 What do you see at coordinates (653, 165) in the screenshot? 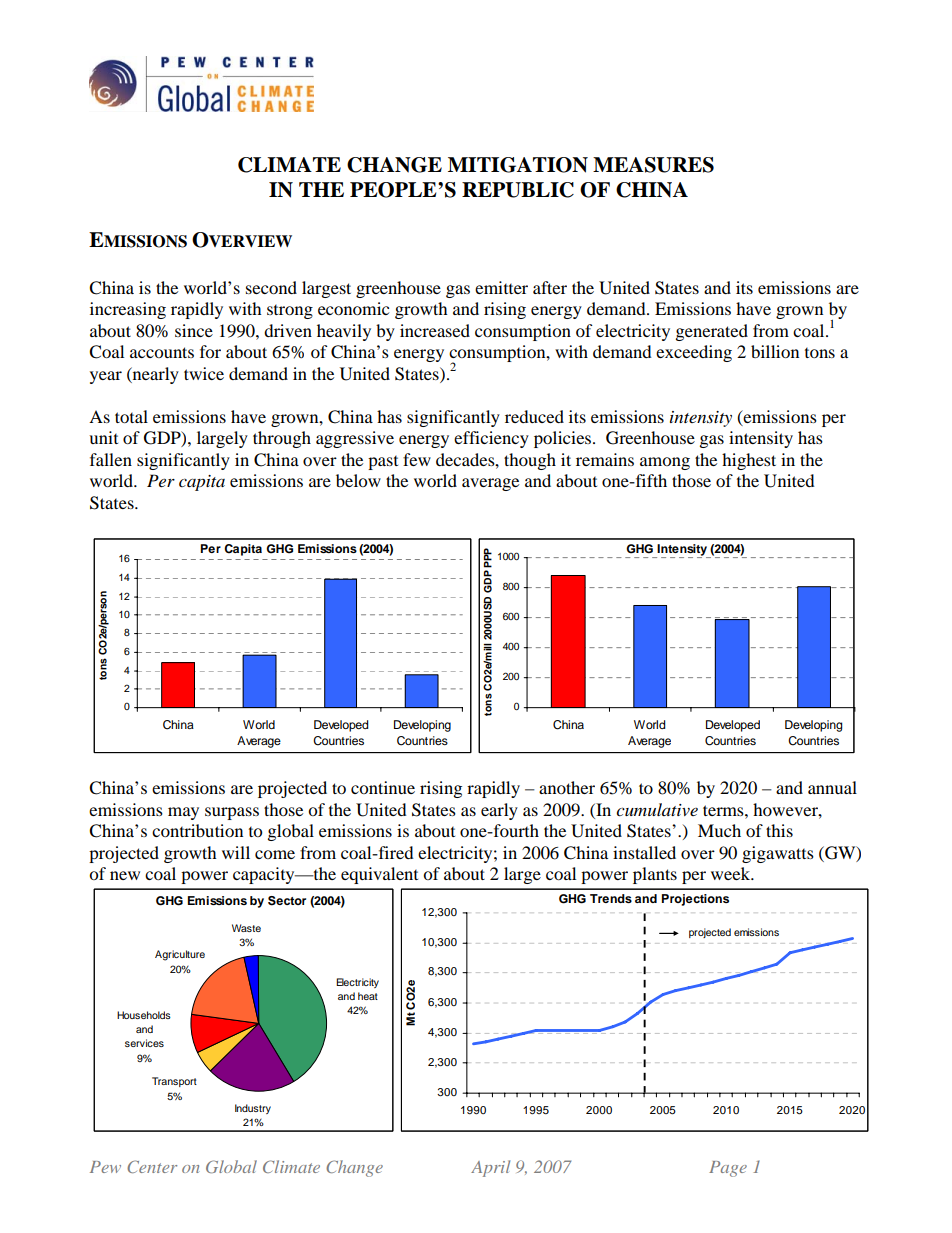
I see `MEASURES` at bounding box center [653, 165].
